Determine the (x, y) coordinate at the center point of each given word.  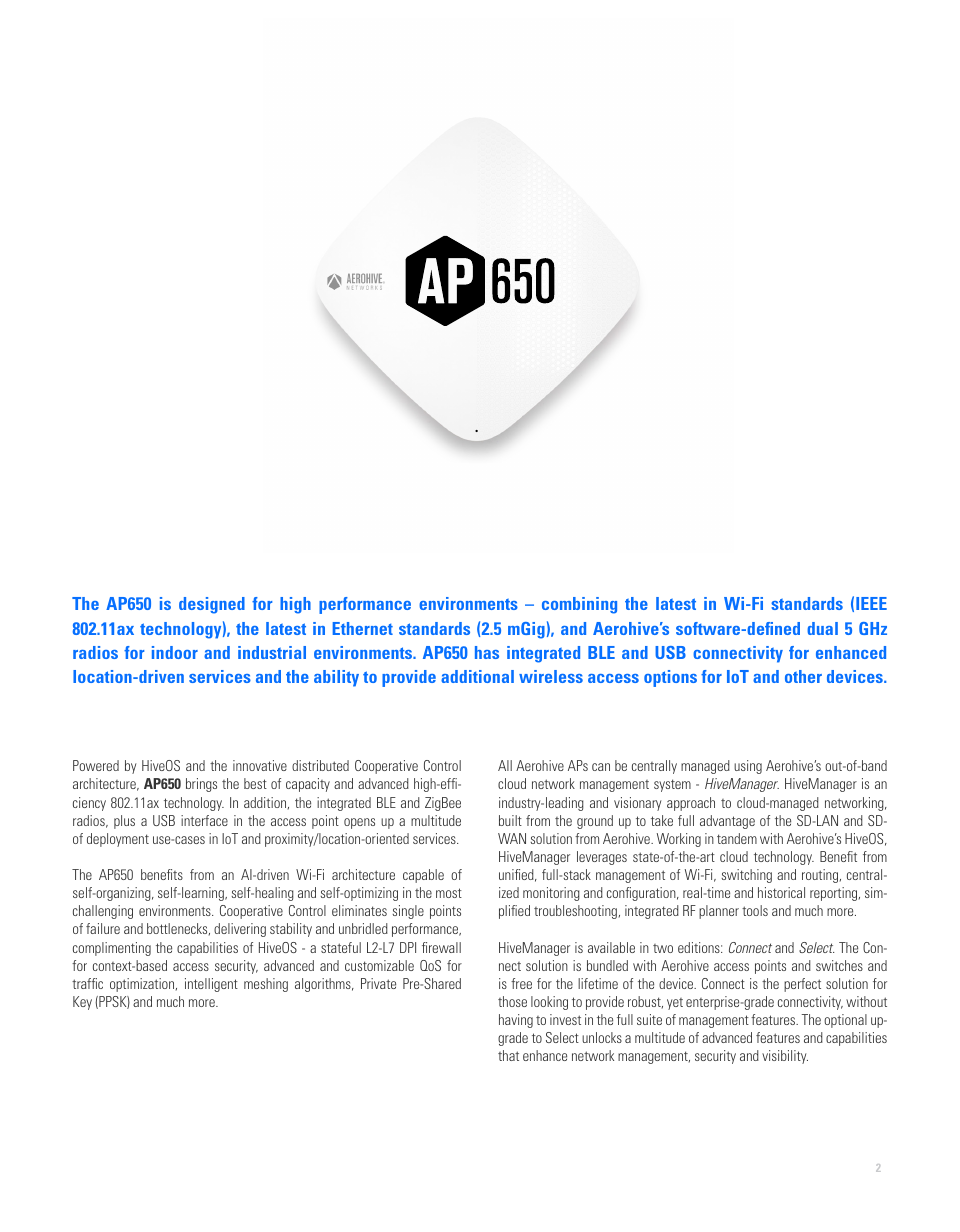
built (510, 820)
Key (82, 1003)
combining (579, 605)
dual (822, 628)
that (508, 1055)
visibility (785, 1057)
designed (212, 605)
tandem (737, 838)
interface (204, 820)
